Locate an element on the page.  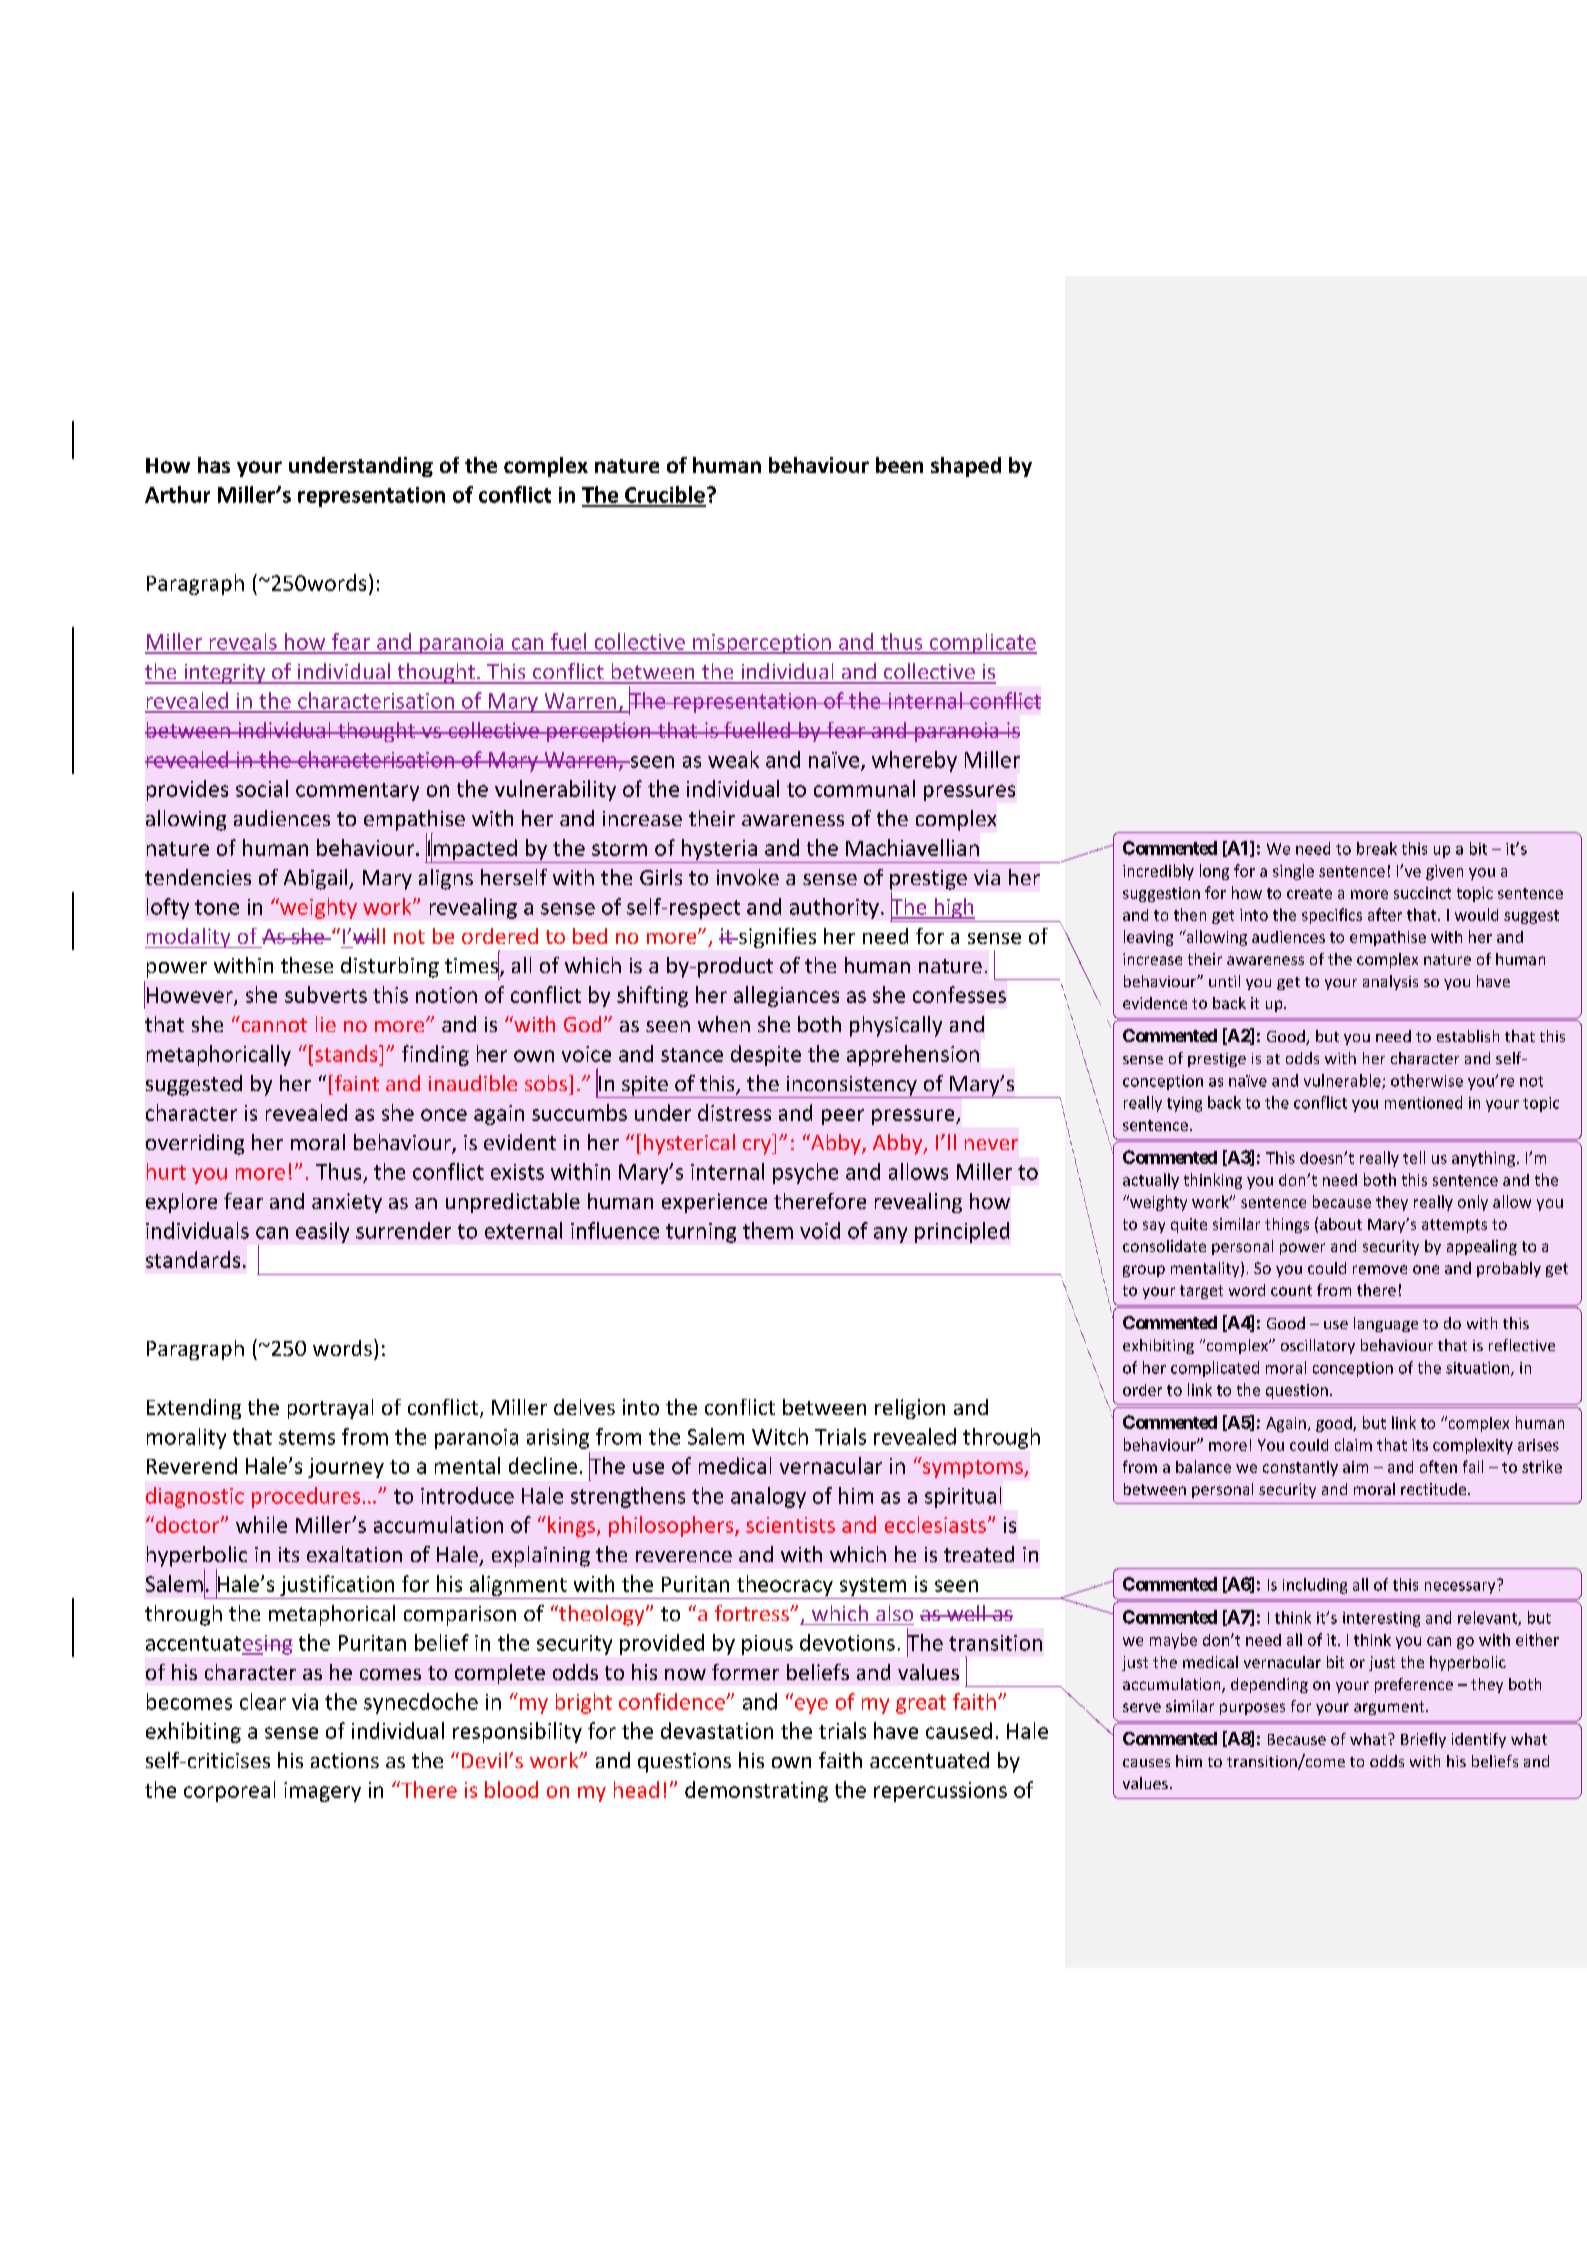
portrayal is located at coordinates (330, 1409).
